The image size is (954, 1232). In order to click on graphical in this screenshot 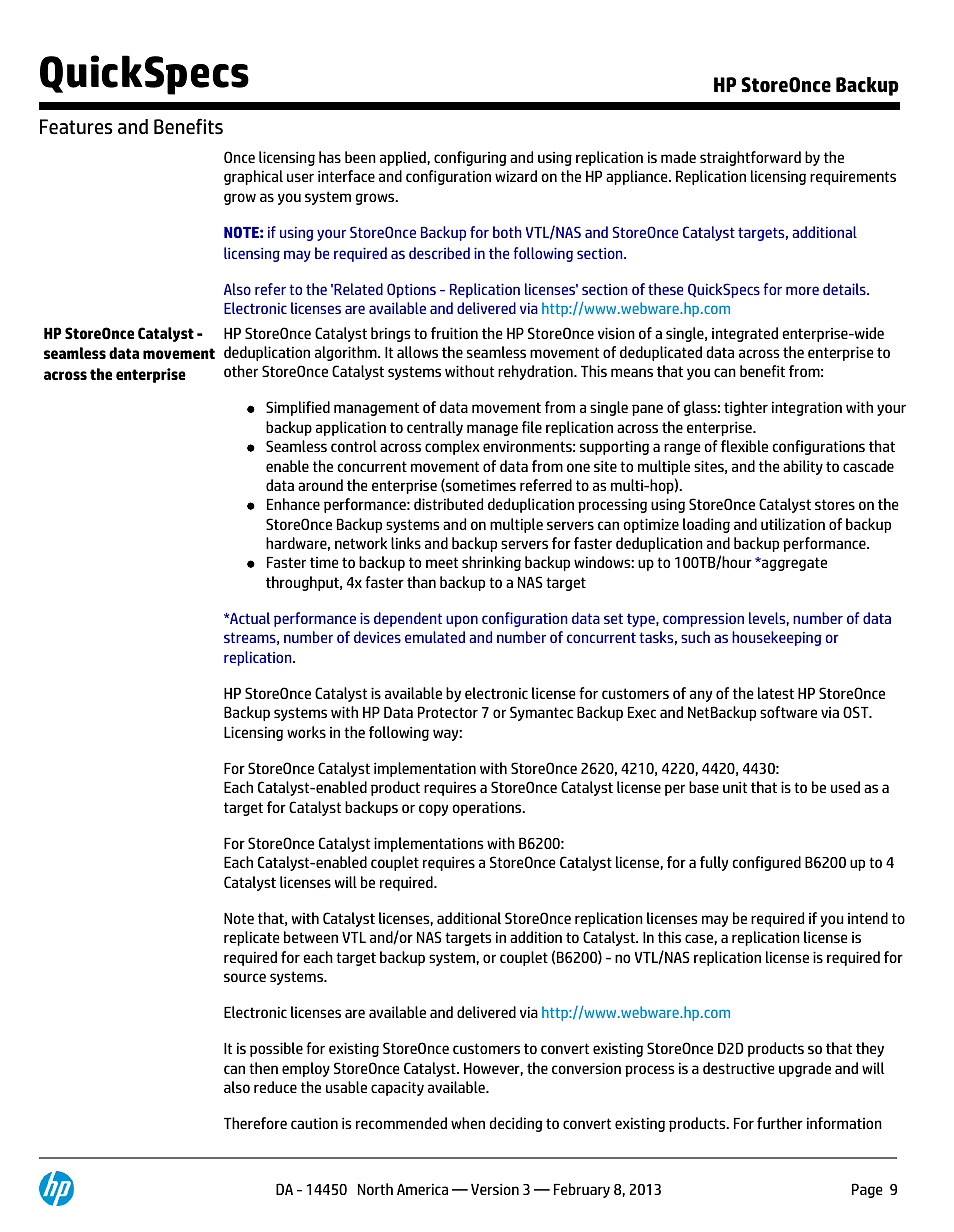, I will do `click(253, 177)`.
